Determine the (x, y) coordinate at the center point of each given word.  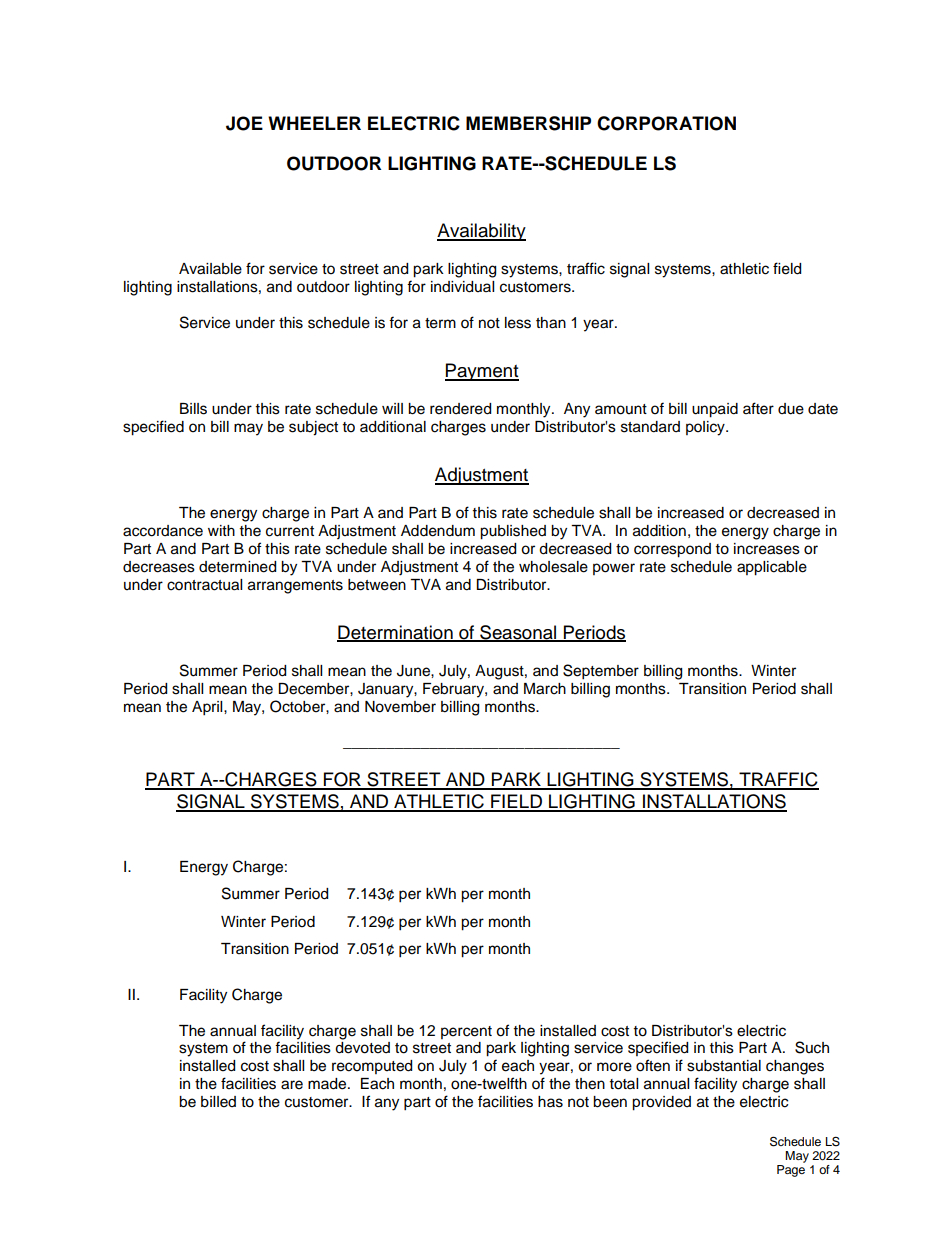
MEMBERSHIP (528, 123)
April (208, 708)
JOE (244, 123)
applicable (772, 568)
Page (791, 1171)
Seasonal (518, 633)
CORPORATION (666, 123)
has (550, 1102)
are (292, 1085)
